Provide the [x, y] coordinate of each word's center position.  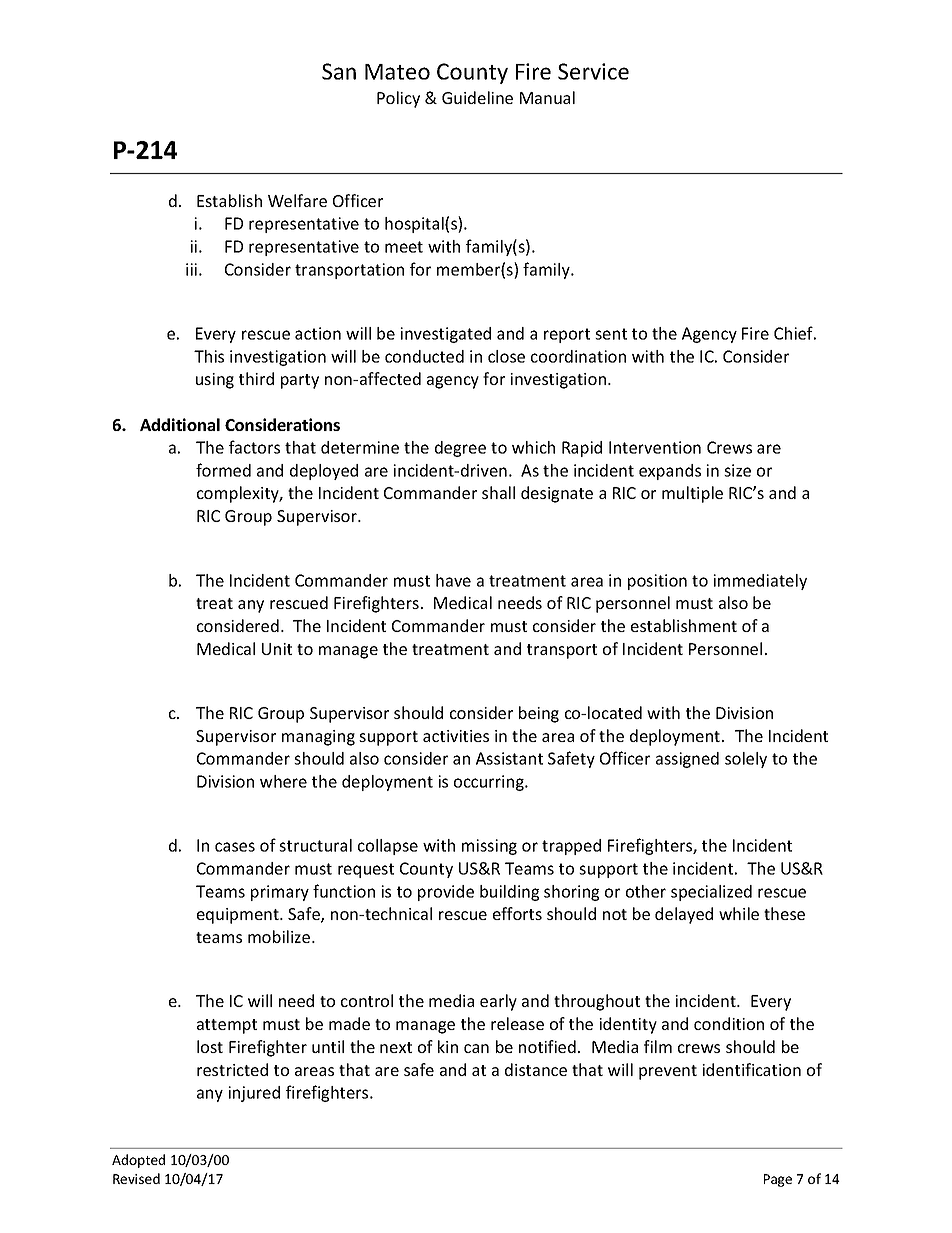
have [453, 580]
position [657, 582]
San [339, 71]
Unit [277, 649]
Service [593, 71]
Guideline [477, 97]
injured [254, 1094]
